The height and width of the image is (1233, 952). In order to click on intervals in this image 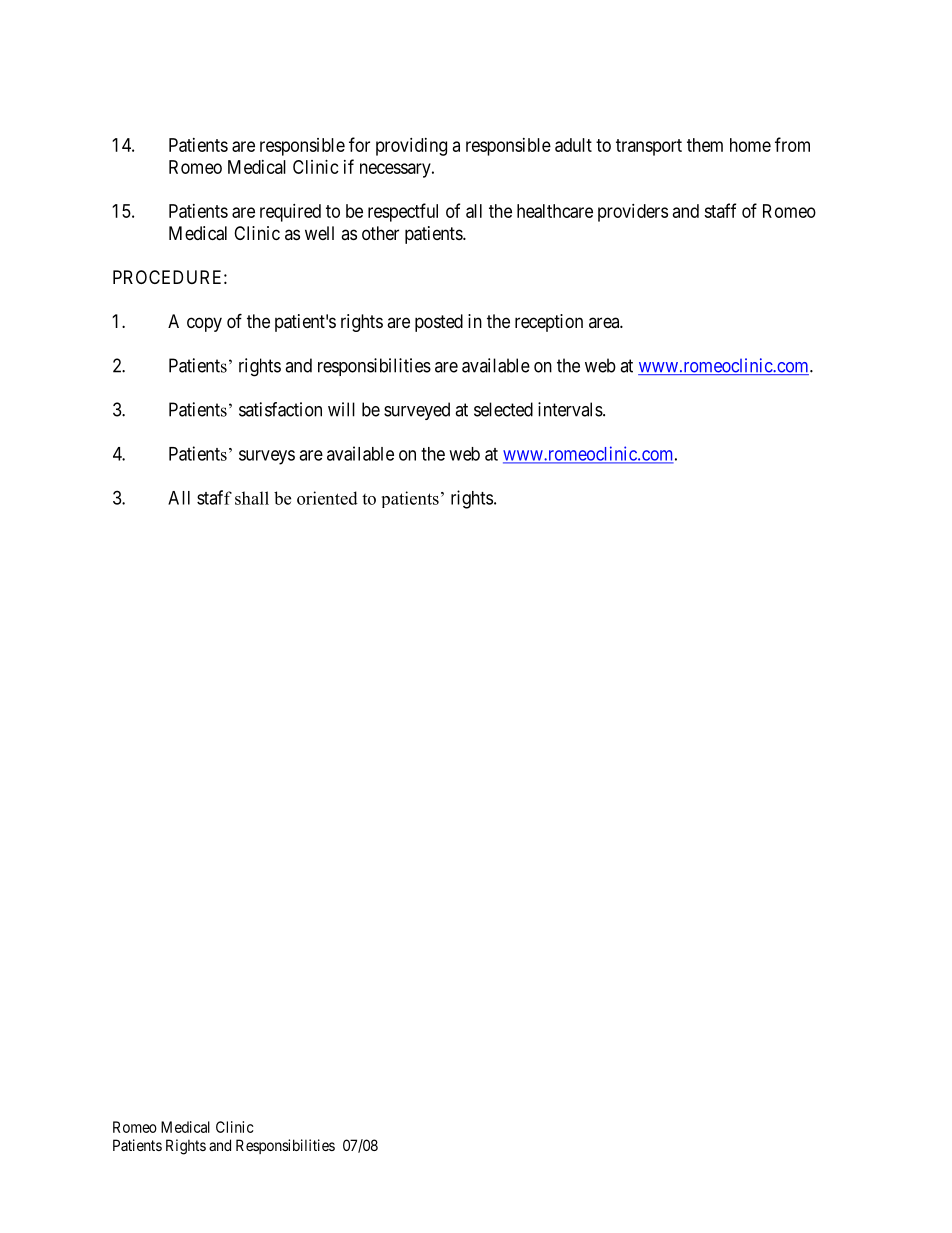, I will do `click(570, 409)`.
